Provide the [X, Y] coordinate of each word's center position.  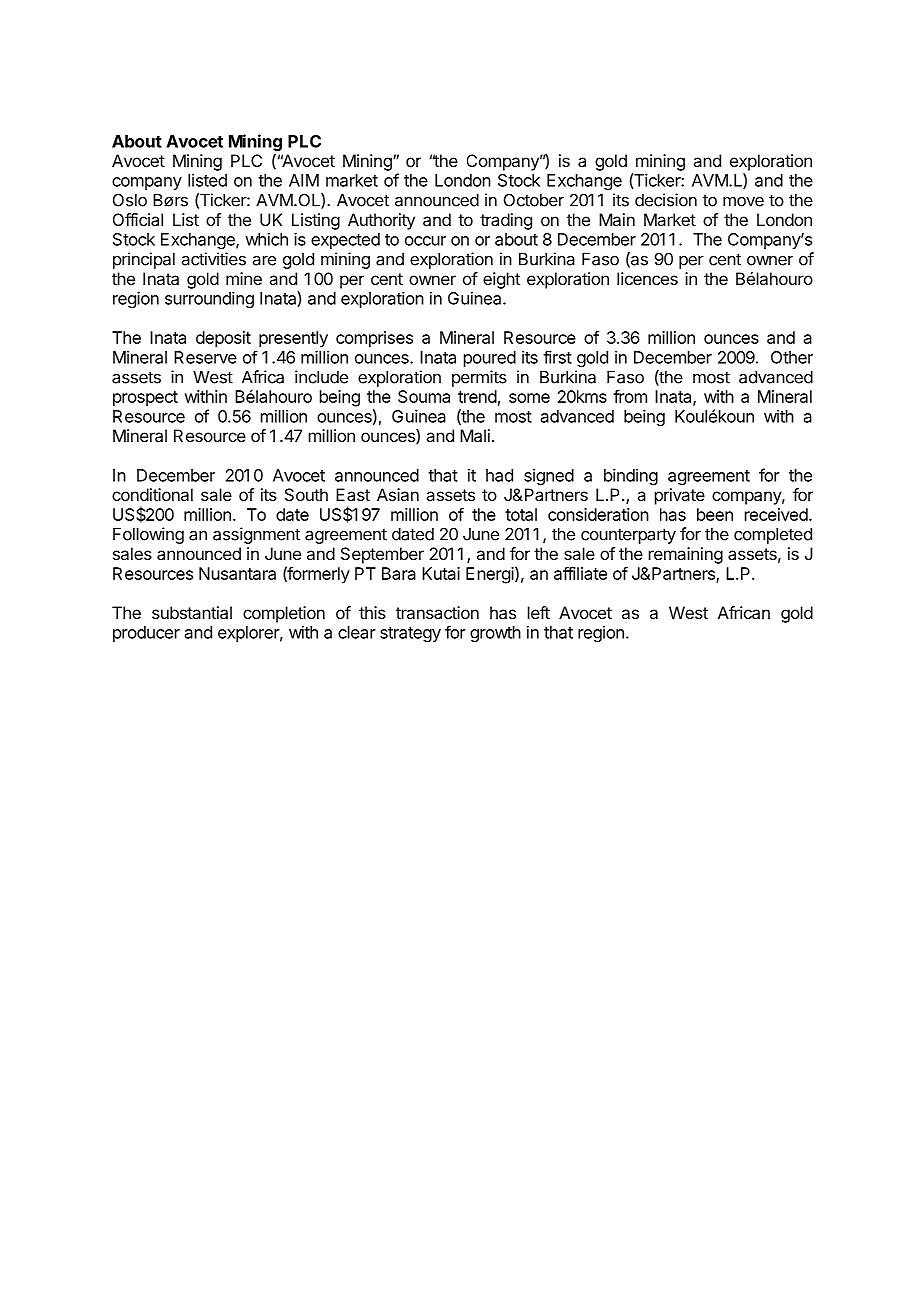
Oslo [130, 200]
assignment [256, 535]
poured [490, 359]
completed [773, 536]
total [521, 514]
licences [647, 278]
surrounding [209, 300]
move [743, 202]
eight [501, 280]
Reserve [205, 357]
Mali [475, 435]
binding [631, 476]
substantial [192, 612]
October [534, 200]
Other [792, 357]
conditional [152, 494]
